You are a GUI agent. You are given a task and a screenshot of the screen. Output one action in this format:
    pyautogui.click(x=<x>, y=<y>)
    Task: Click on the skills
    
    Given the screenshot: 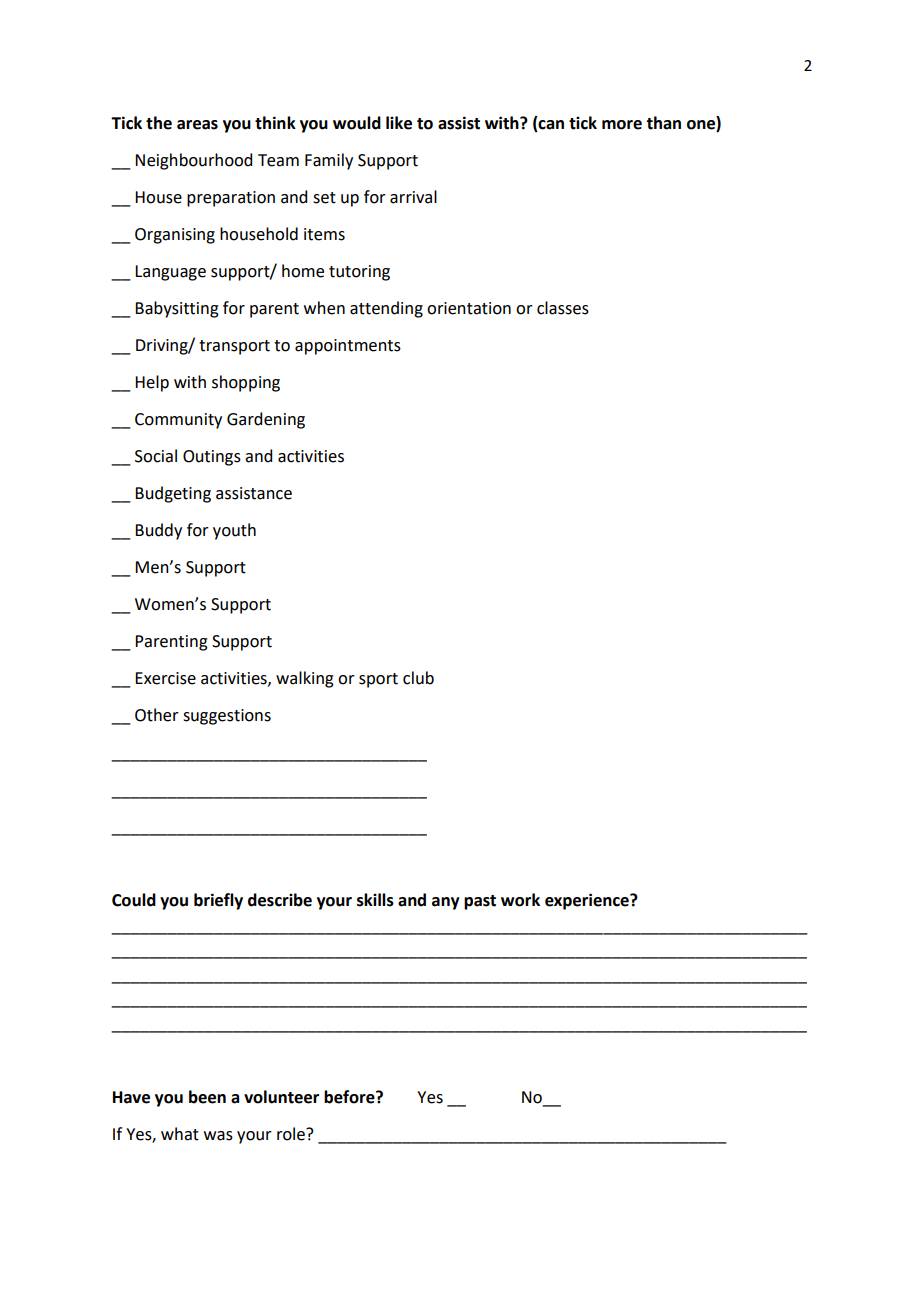 What is the action you would take?
    pyautogui.click(x=375, y=900)
